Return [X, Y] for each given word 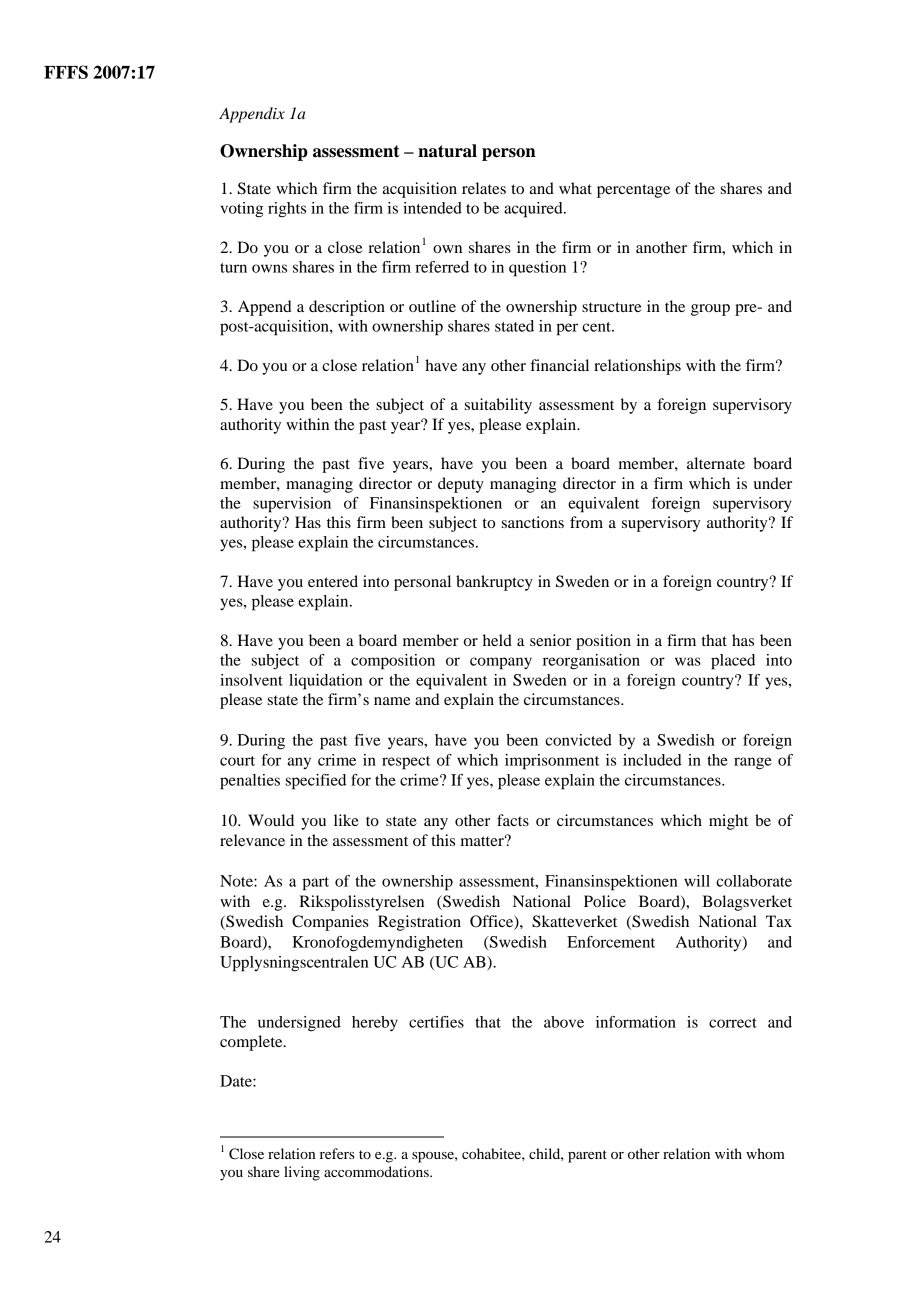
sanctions [533, 522]
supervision [292, 505]
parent [587, 1156]
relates [484, 188]
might [728, 822]
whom [765, 1153]
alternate [716, 463]
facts [513, 820]
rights [287, 210]
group [710, 310]
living [302, 1173]
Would [271, 820]
